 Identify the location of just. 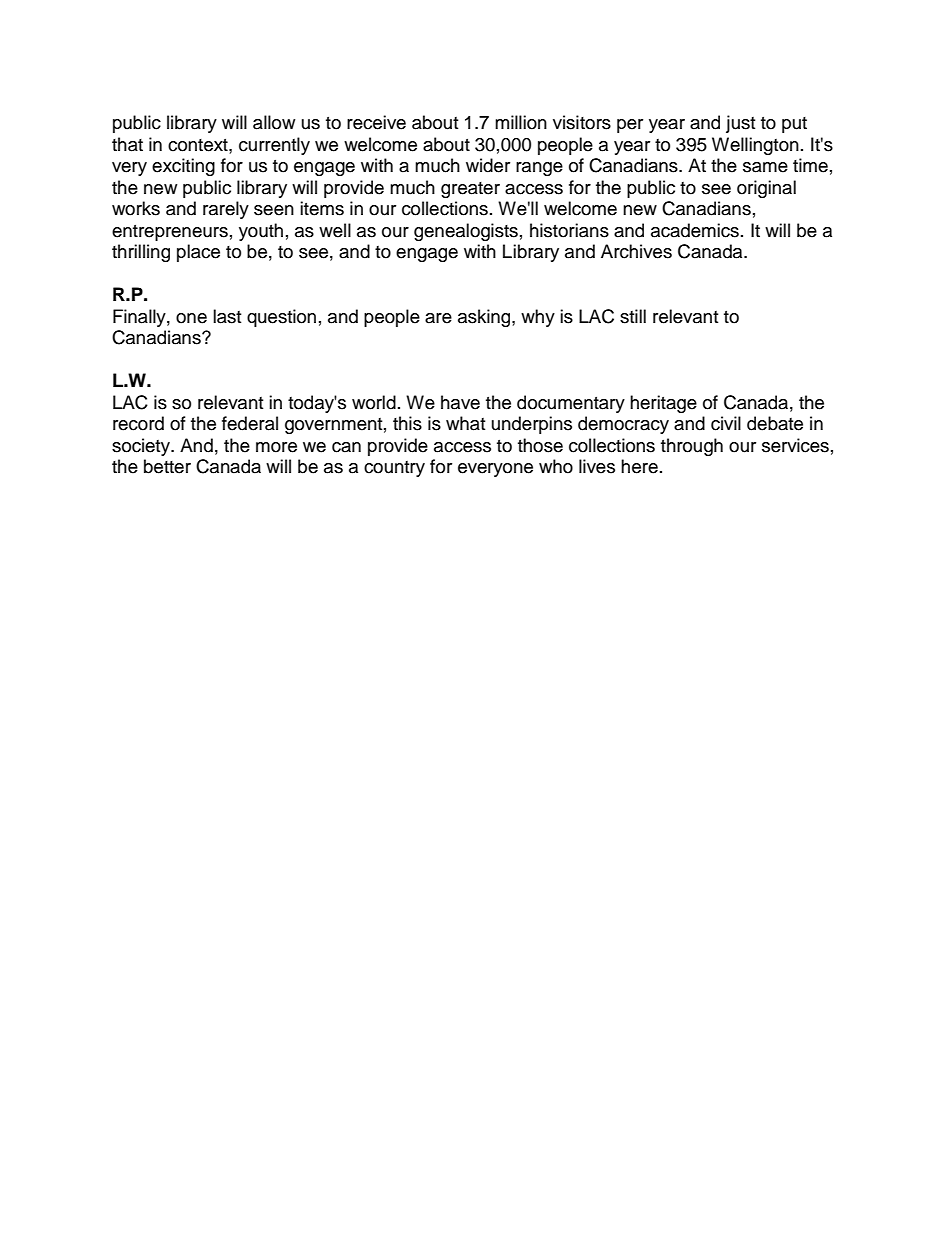
(740, 124).
